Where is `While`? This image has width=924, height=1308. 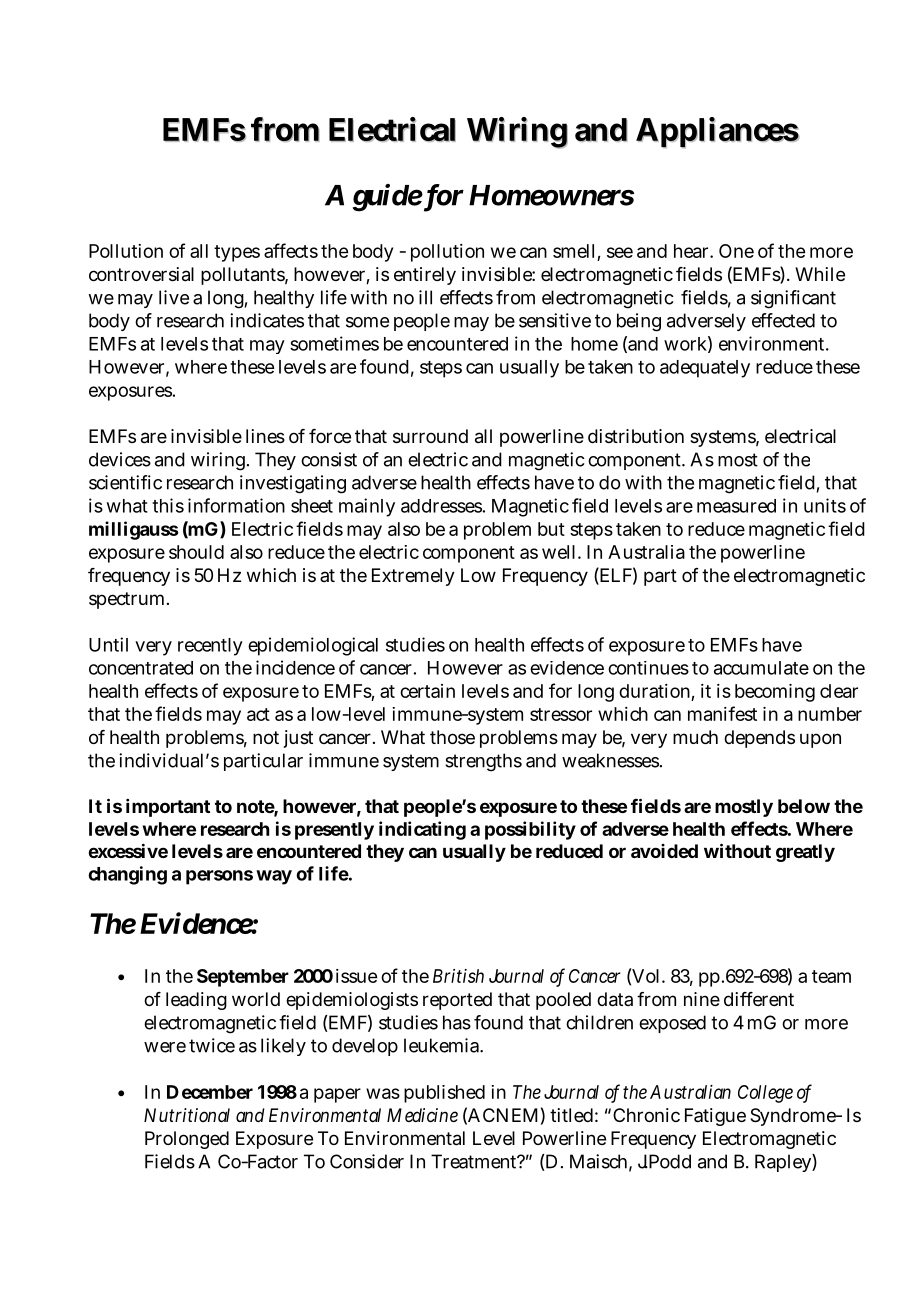
While is located at coordinates (820, 274).
